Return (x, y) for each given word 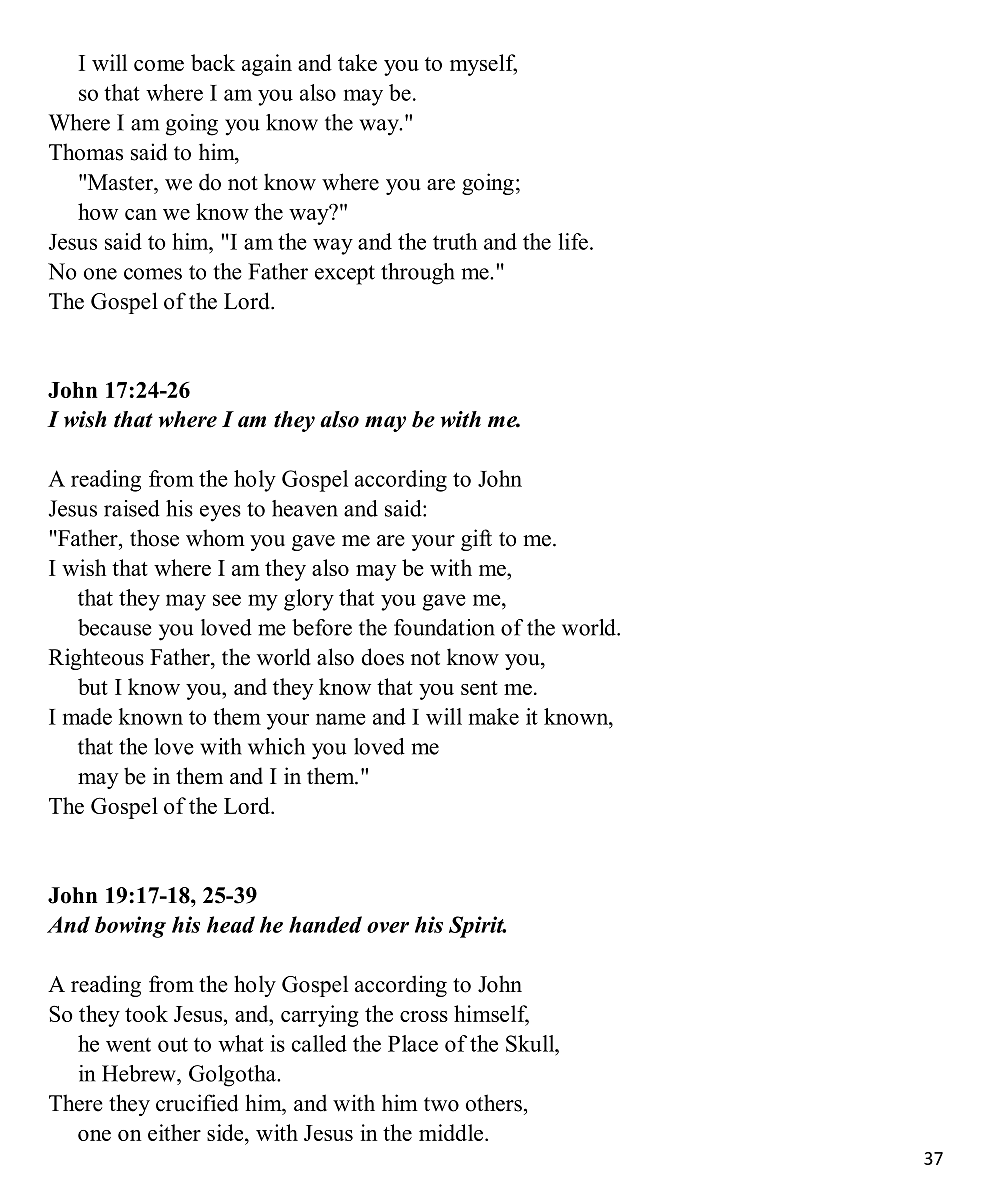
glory (309, 600)
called (319, 1043)
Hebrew (140, 1073)
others (494, 1103)
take (357, 62)
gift (476, 540)
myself (483, 65)
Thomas (86, 152)
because (114, 627)
